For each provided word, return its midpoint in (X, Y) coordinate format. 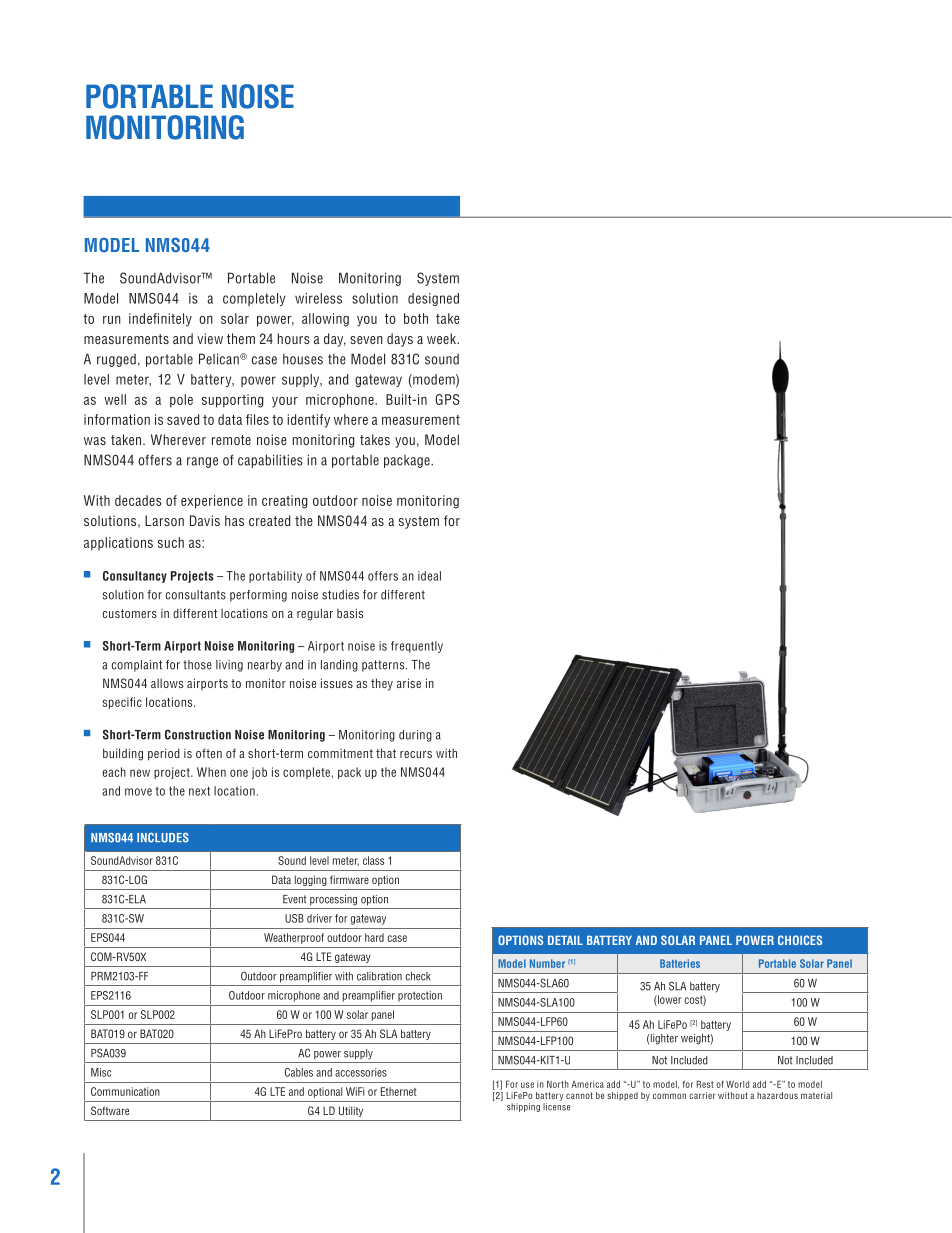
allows (167, 683)
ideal (429, 576)
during (415, 736)
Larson (164, 520)
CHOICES (800, 940)
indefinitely (160, 320)
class (373, 860)
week (442, 338)
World (737, 1084)
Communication (125, 1091)
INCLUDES (163, 838)
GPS (447, 399)
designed (433, 299)
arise (409, 683)
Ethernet (399, 1091)
